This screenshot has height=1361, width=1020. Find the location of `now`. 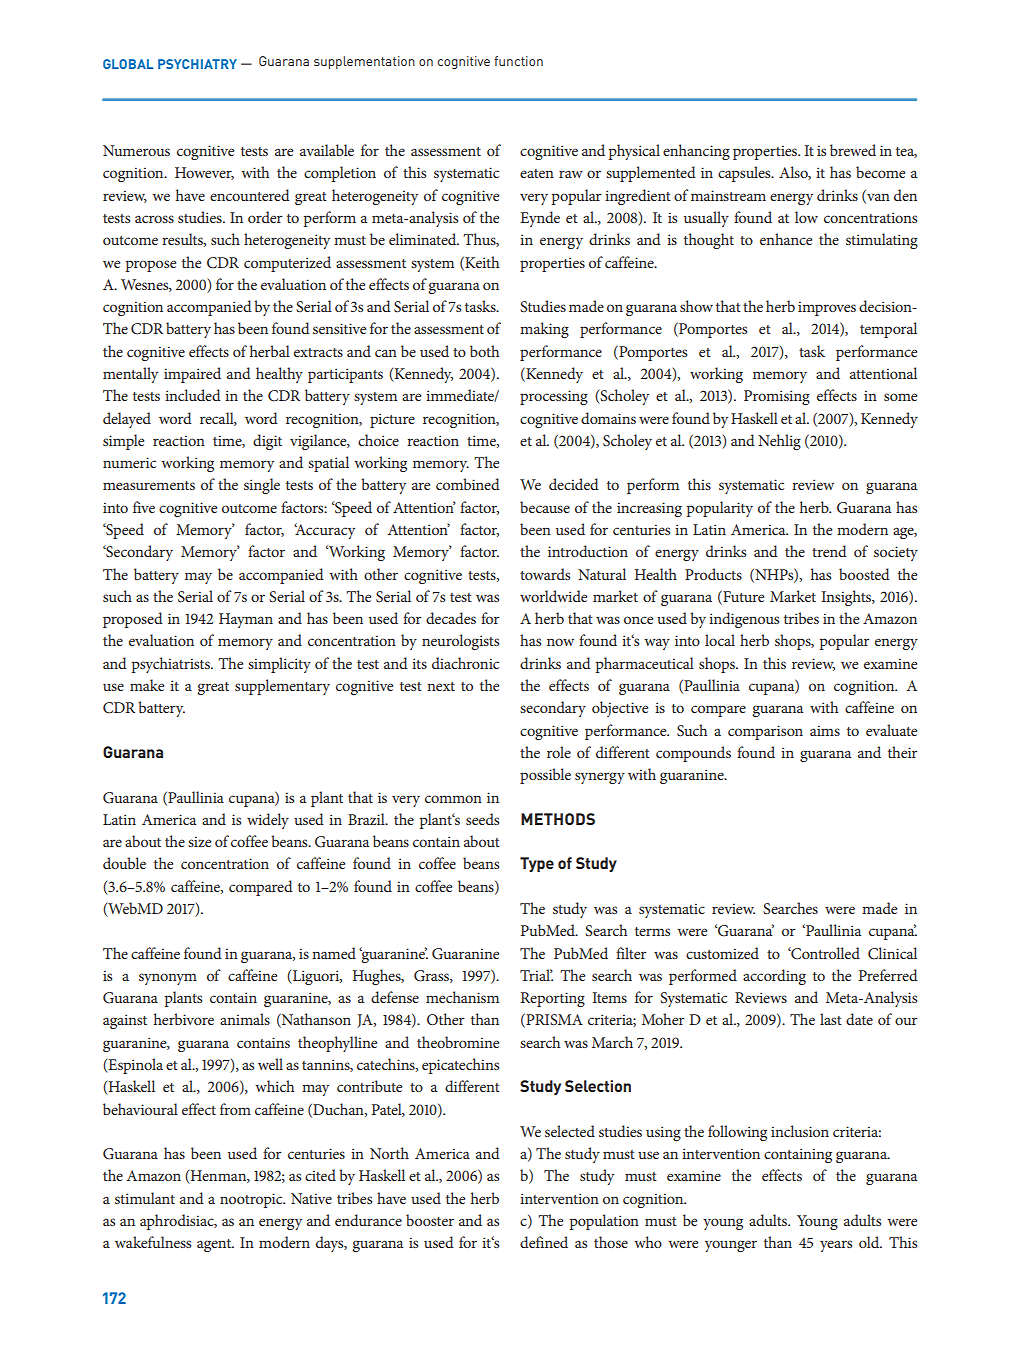

now is located at coordinates (560, 642).
